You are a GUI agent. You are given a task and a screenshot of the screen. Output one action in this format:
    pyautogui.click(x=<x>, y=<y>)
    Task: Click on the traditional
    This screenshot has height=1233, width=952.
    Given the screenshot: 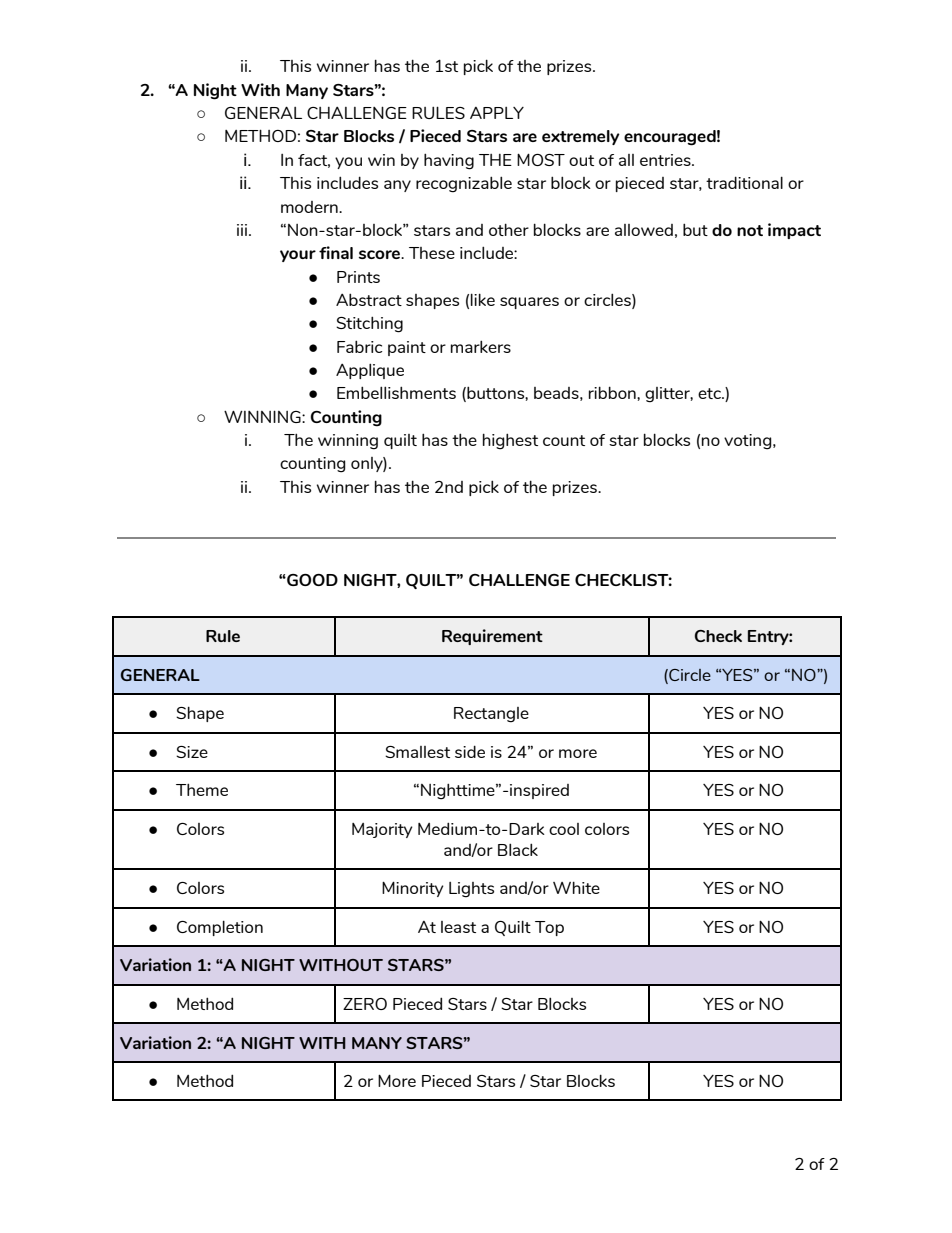 What is the action you would take?
    pyautogui.click(x=744, y=182)
